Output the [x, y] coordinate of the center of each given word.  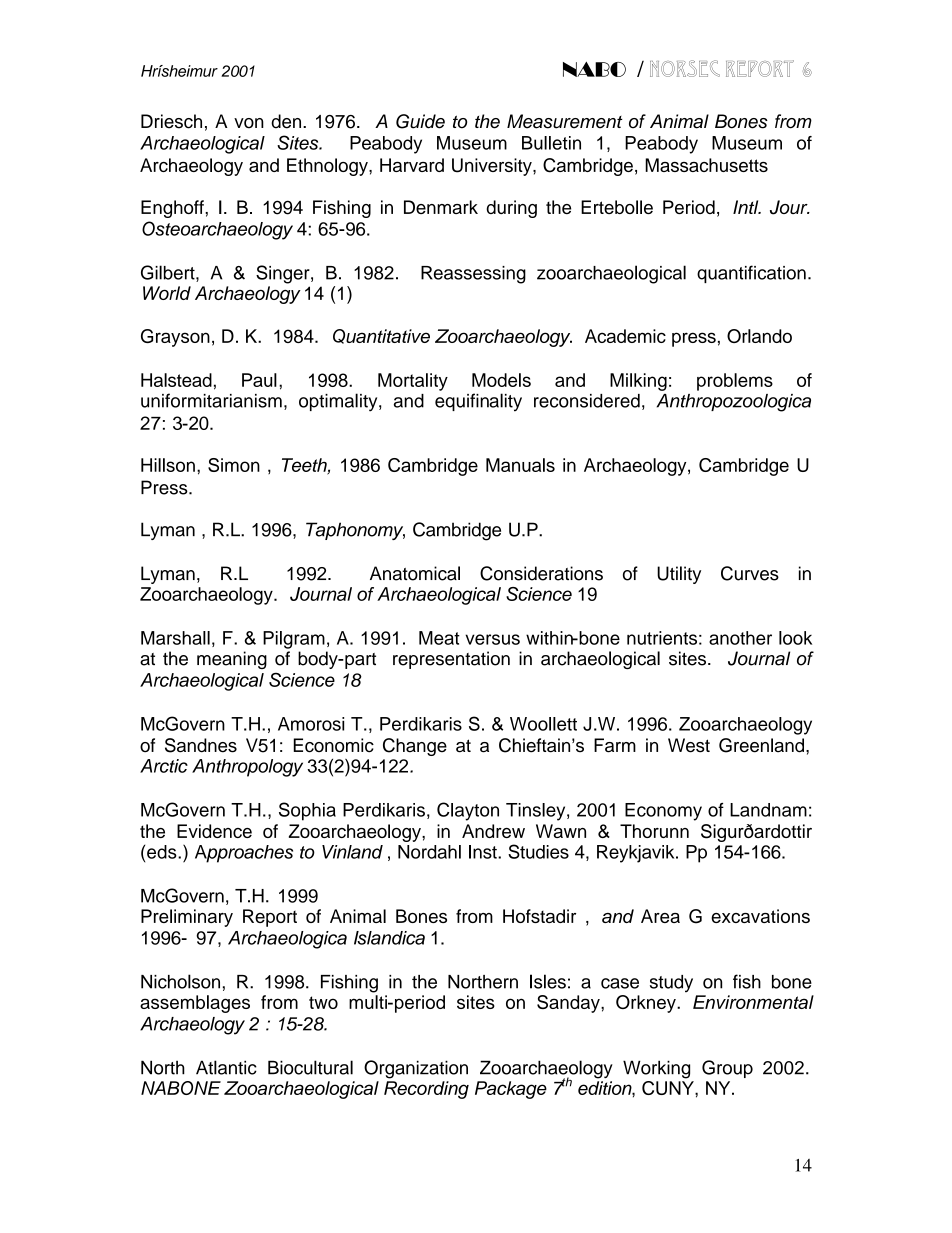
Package [511, 1090]
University [493, 167]
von [249, 123]
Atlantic [226, 1067]
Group [727, 1069]
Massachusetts [706, 165]
